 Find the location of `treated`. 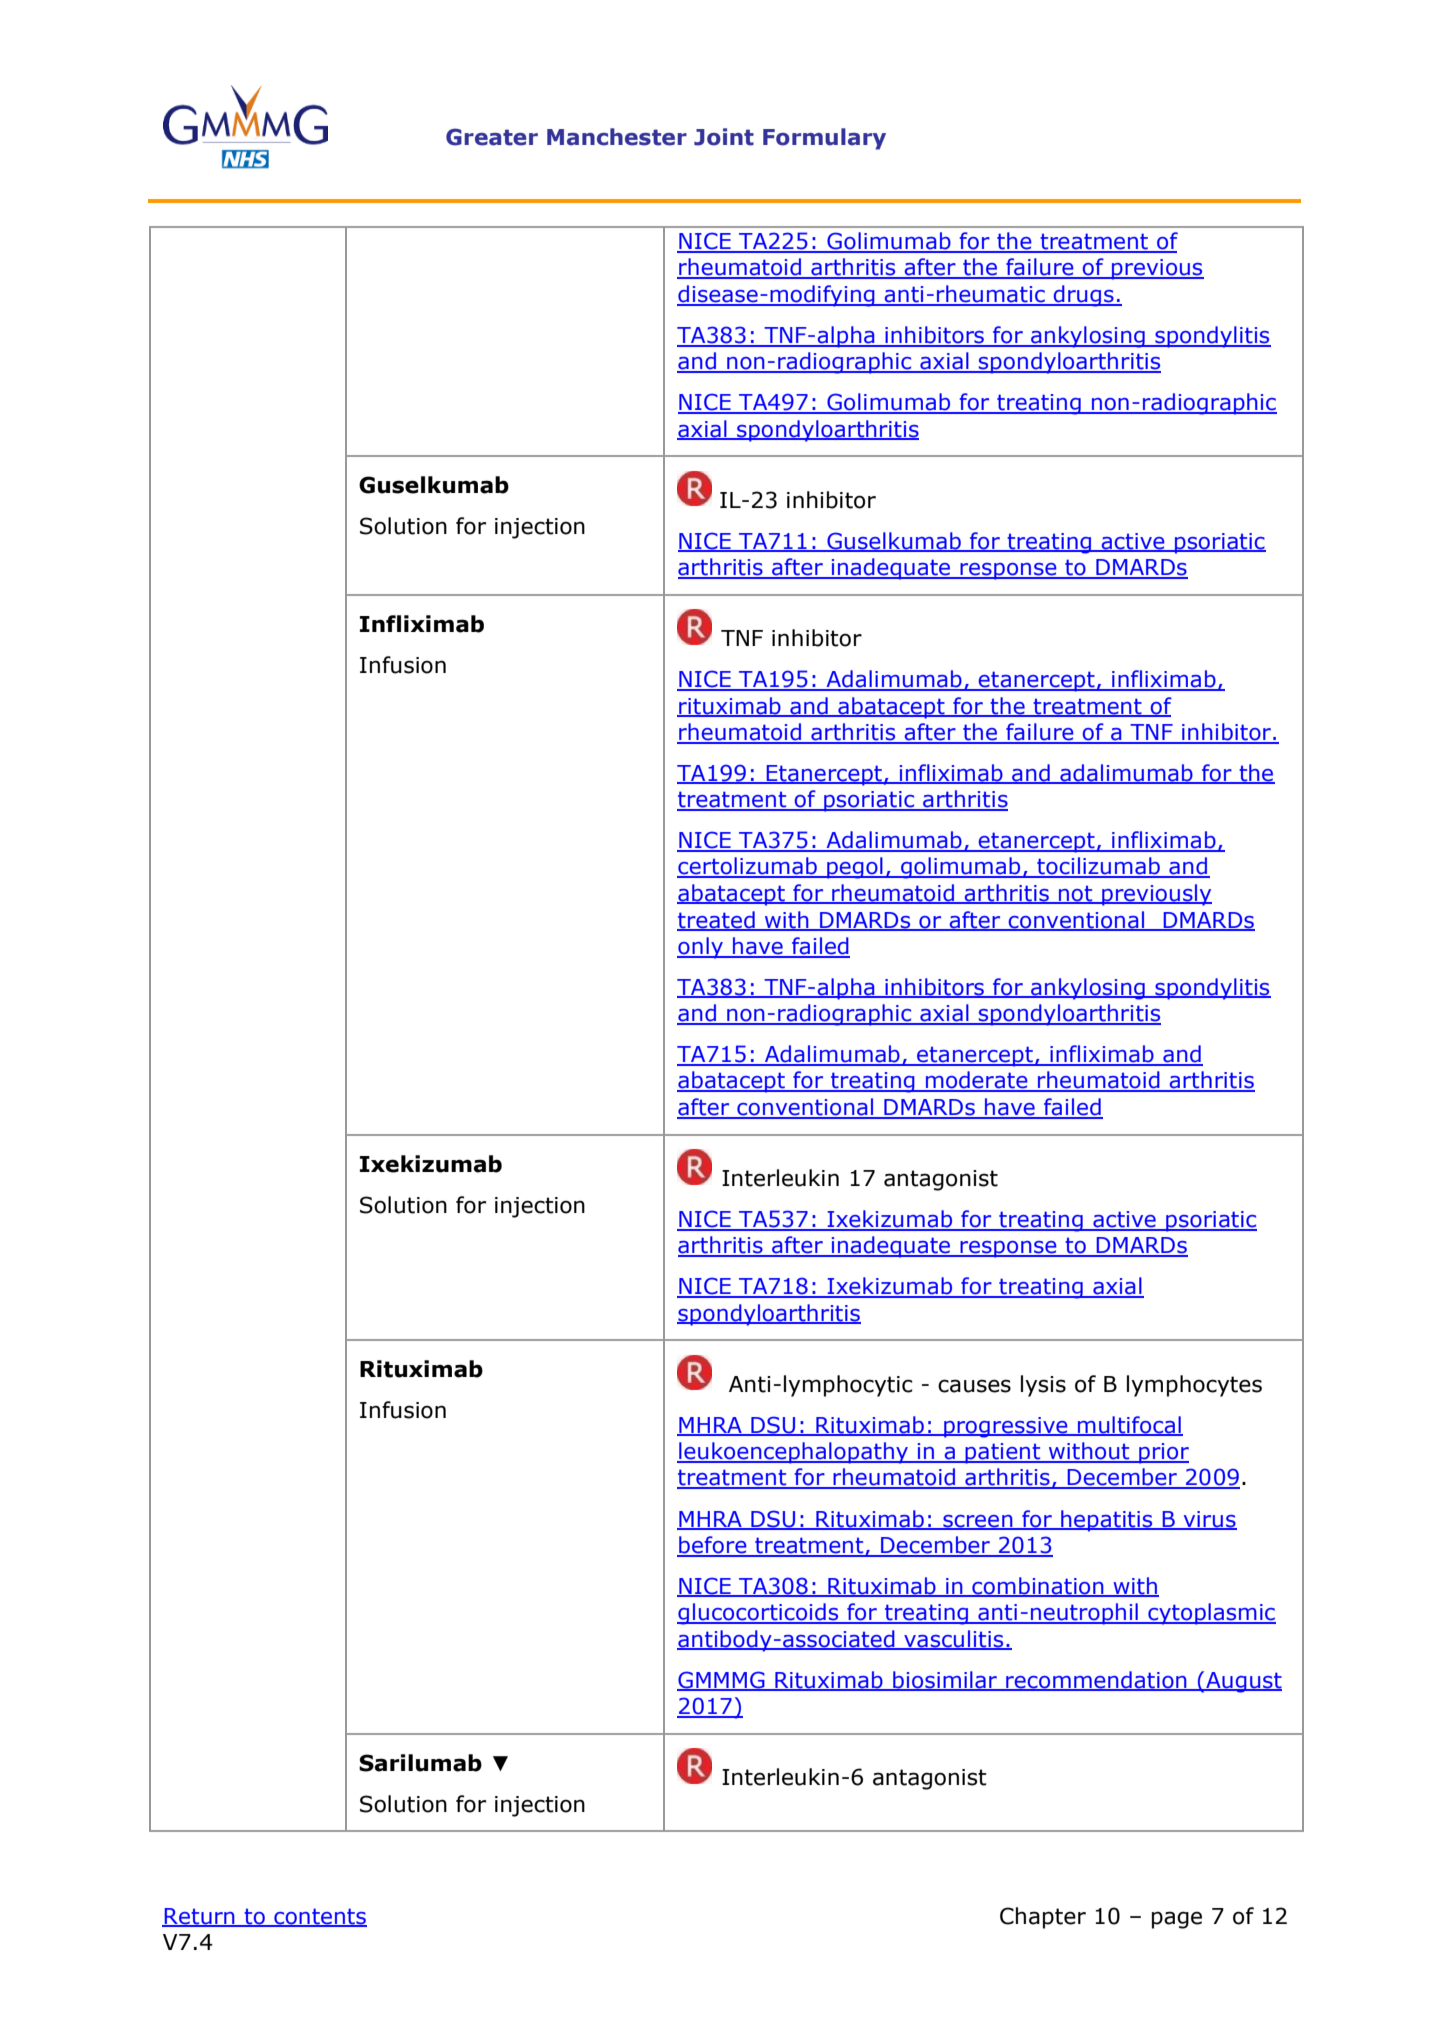

treated is located at coordinates (717, 920).
